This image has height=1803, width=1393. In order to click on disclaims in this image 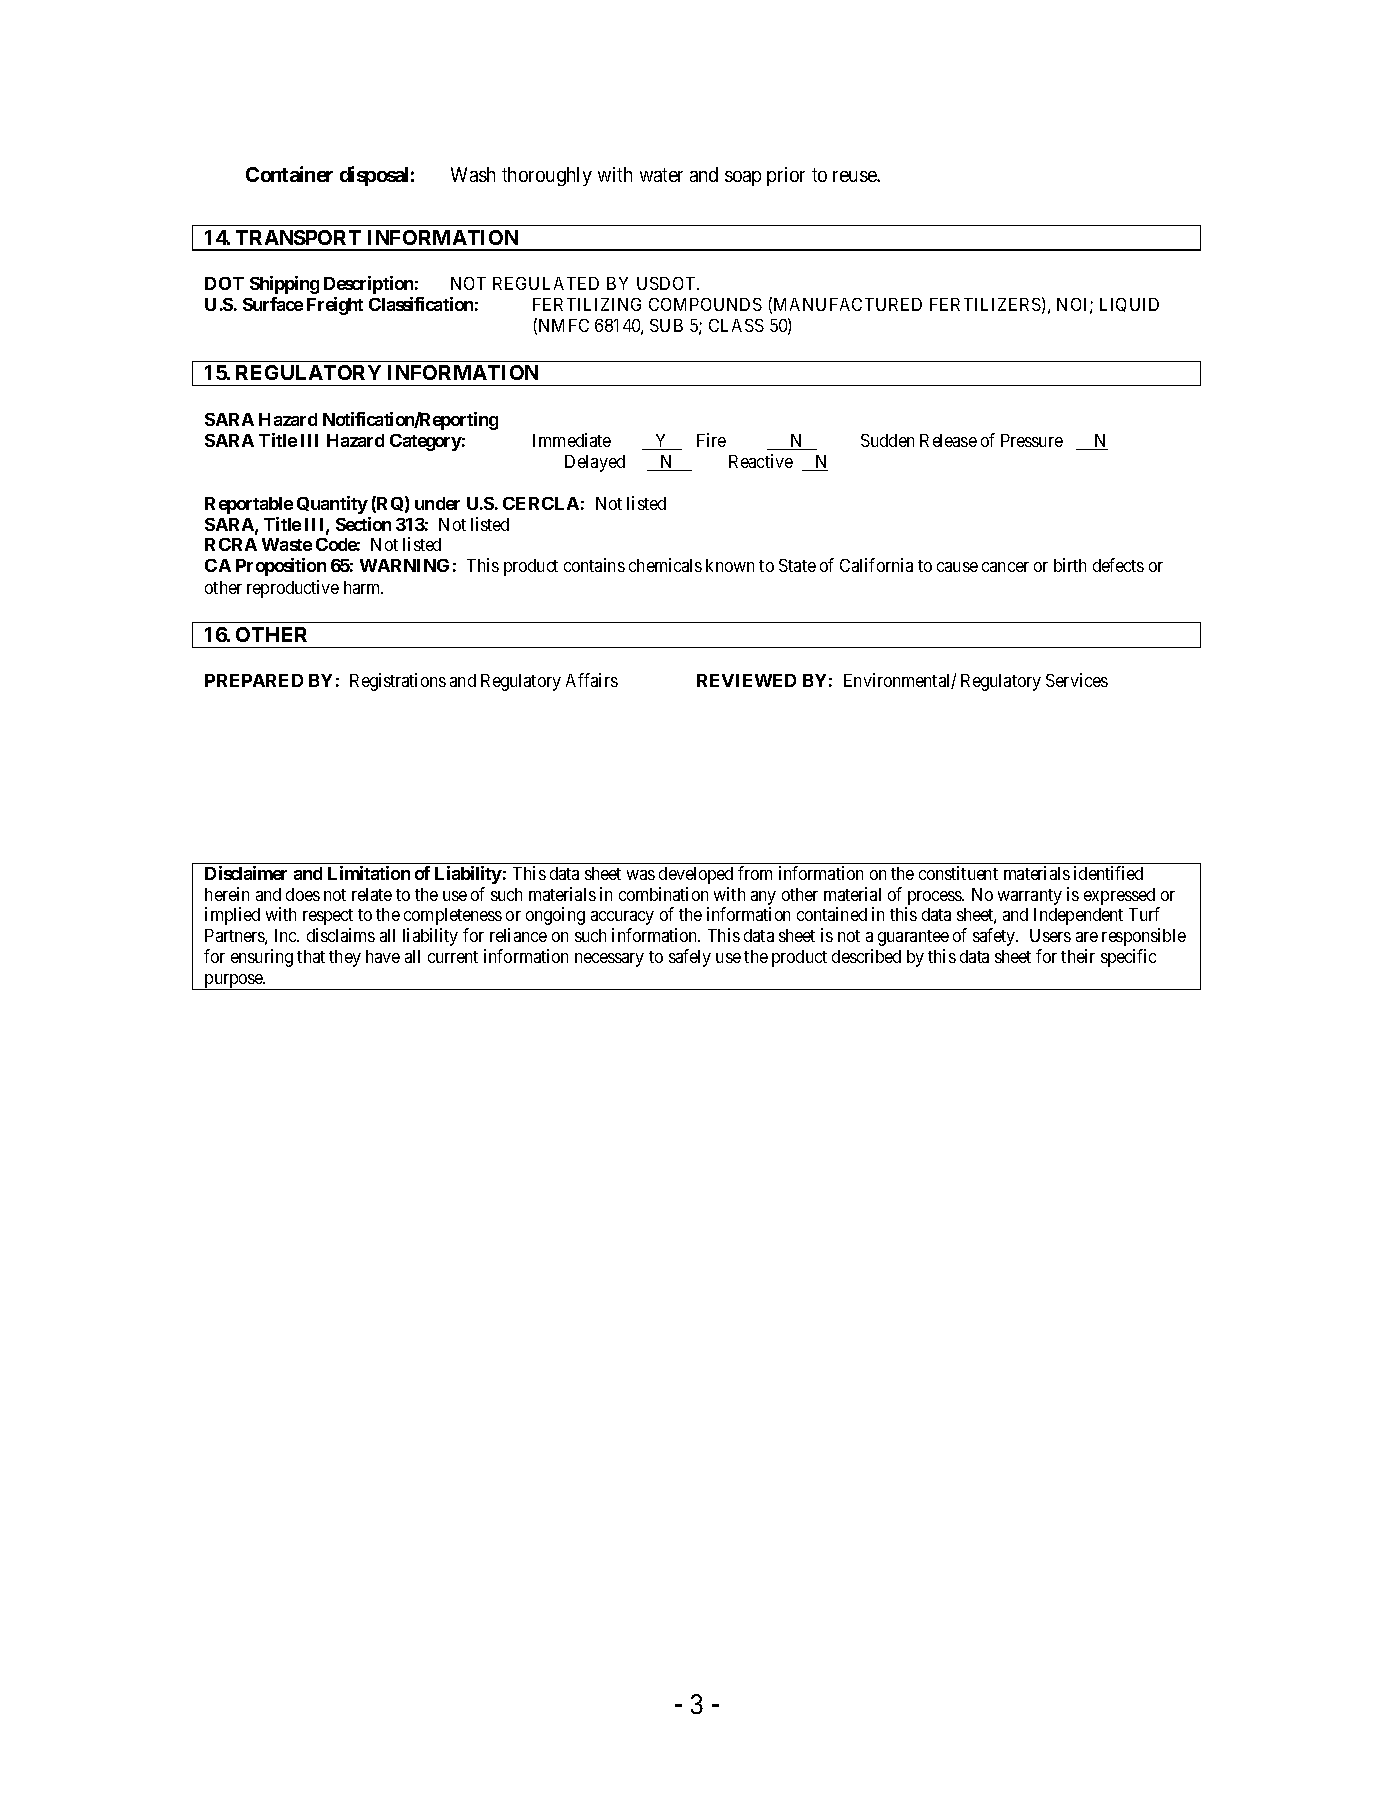, I will do `click(341, 935)`.
